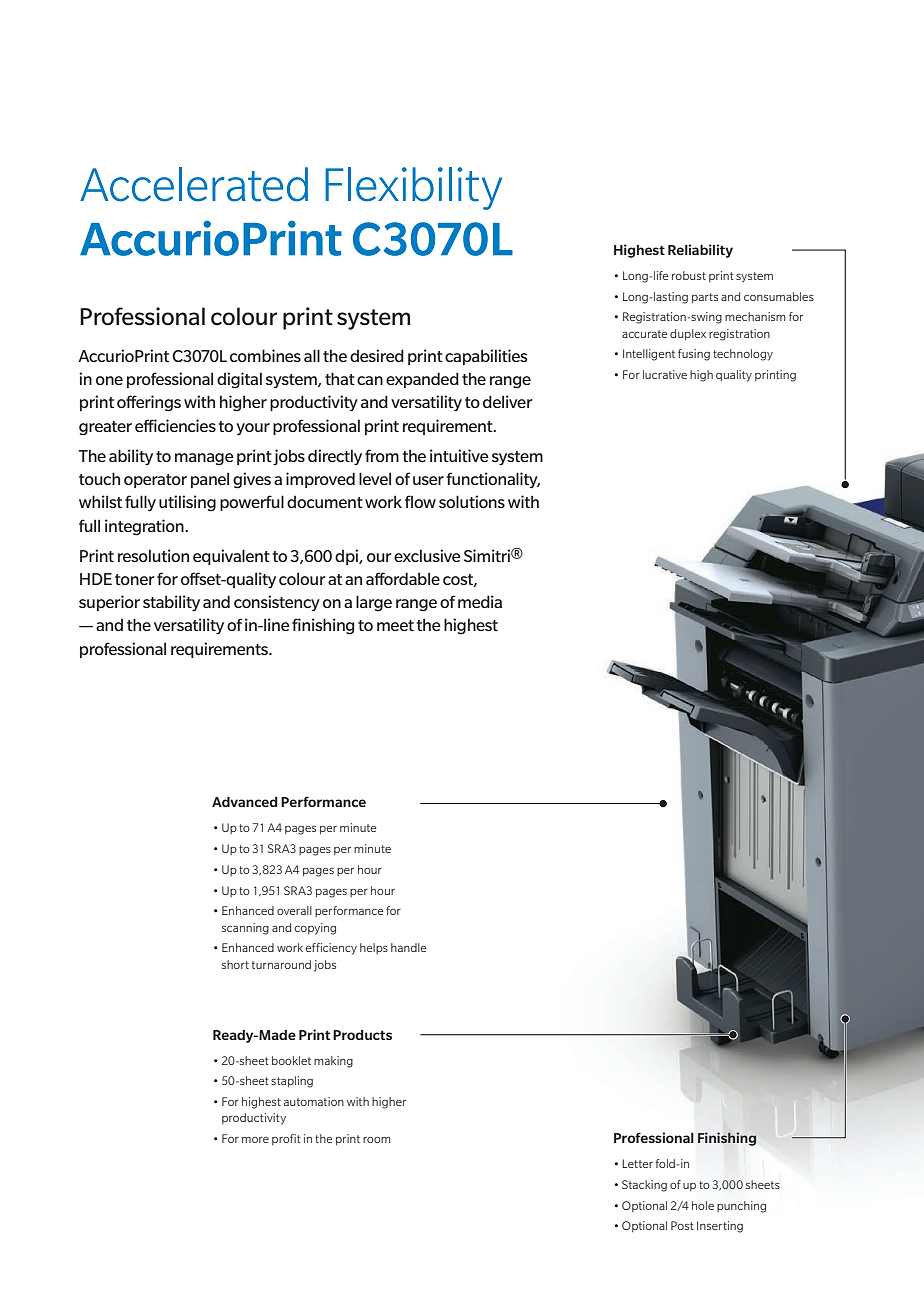  Describe the element at coordinates (409, 947) in the page. I see `handle` at that location.
